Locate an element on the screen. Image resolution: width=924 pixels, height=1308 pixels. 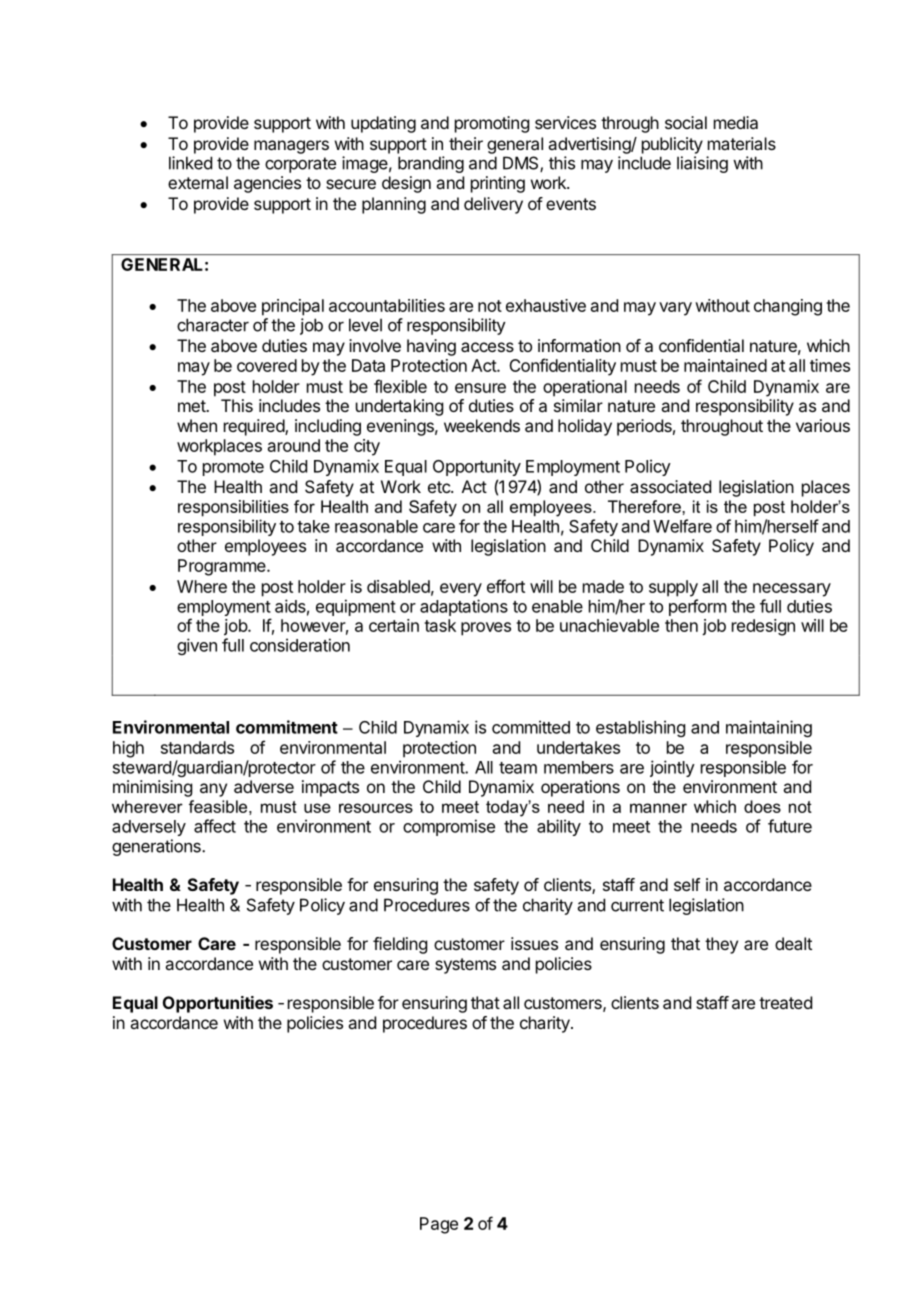
Page is located at coordinates (439, 1225).
